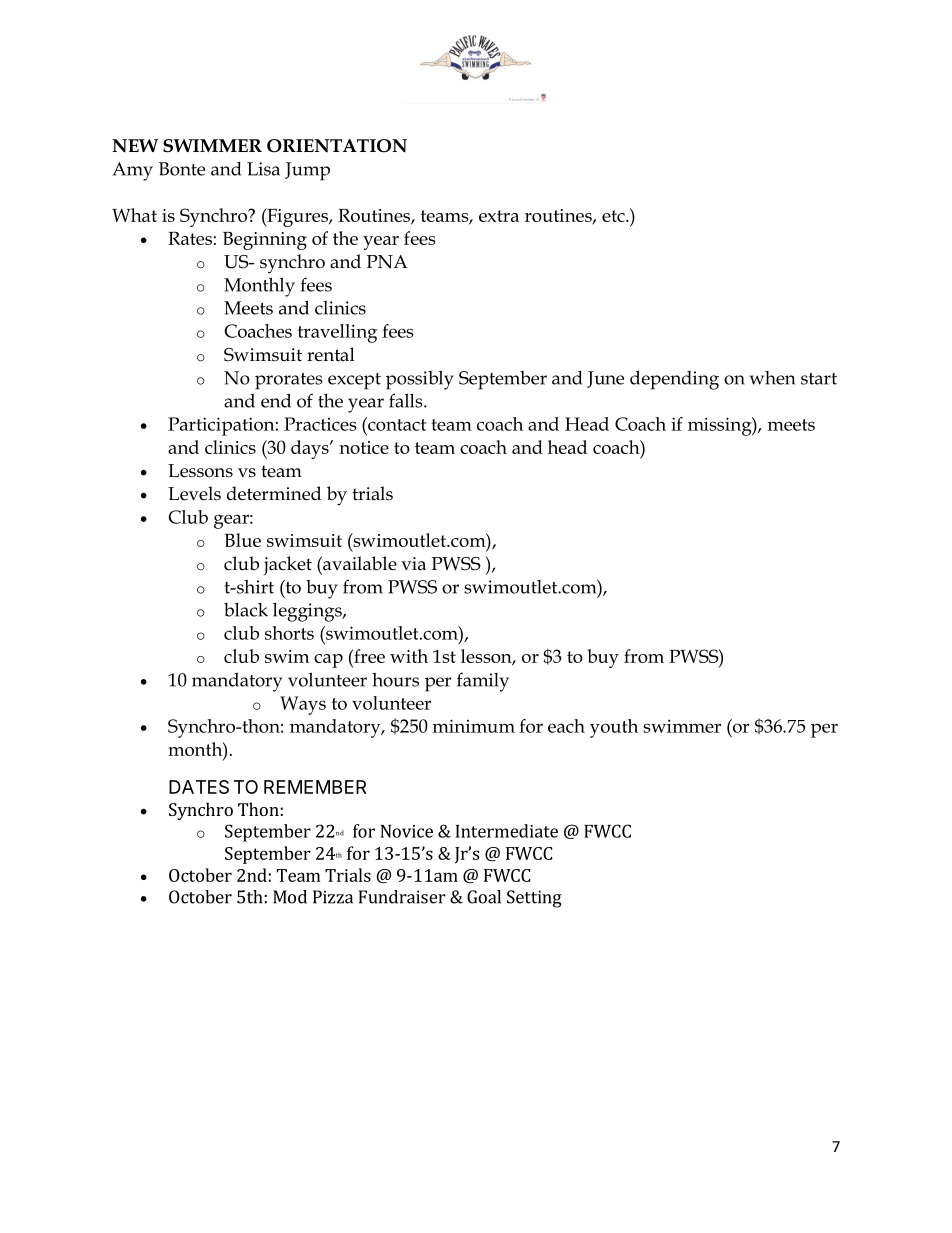  I want to click on Goal, so click(484, 897).
